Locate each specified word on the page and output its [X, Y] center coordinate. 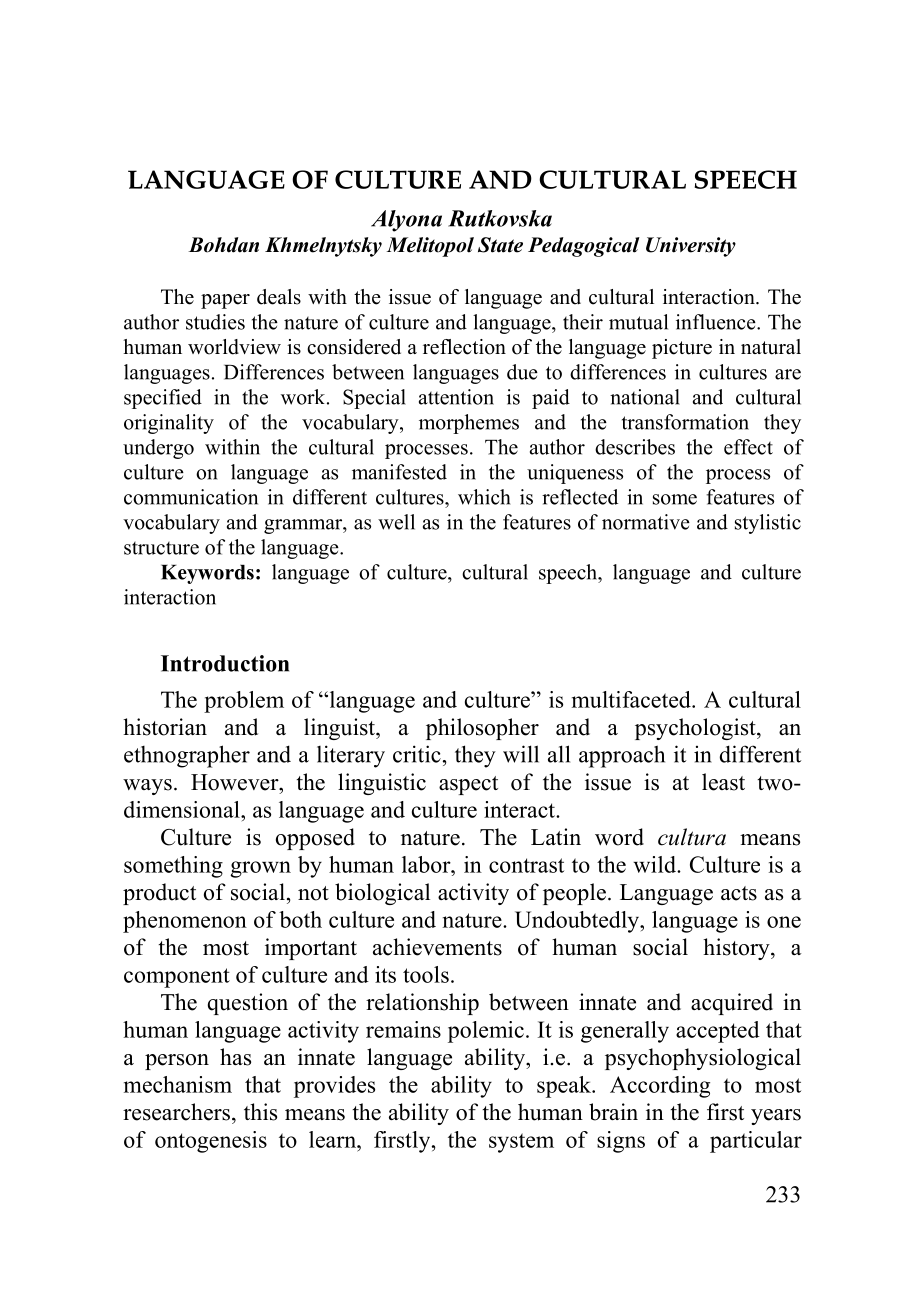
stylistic [768, 524]
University [691, 247]
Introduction [225, 663]
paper [225, 301]
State [500, 245]
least [723, 782]
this [260, 1112]
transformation [685, 422]
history [737, 949]
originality [169, 424]
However [236, 782]
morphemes [469, 424]
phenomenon [185, 922]
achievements [437, 947]
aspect [468, 785]
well [396, 522]
